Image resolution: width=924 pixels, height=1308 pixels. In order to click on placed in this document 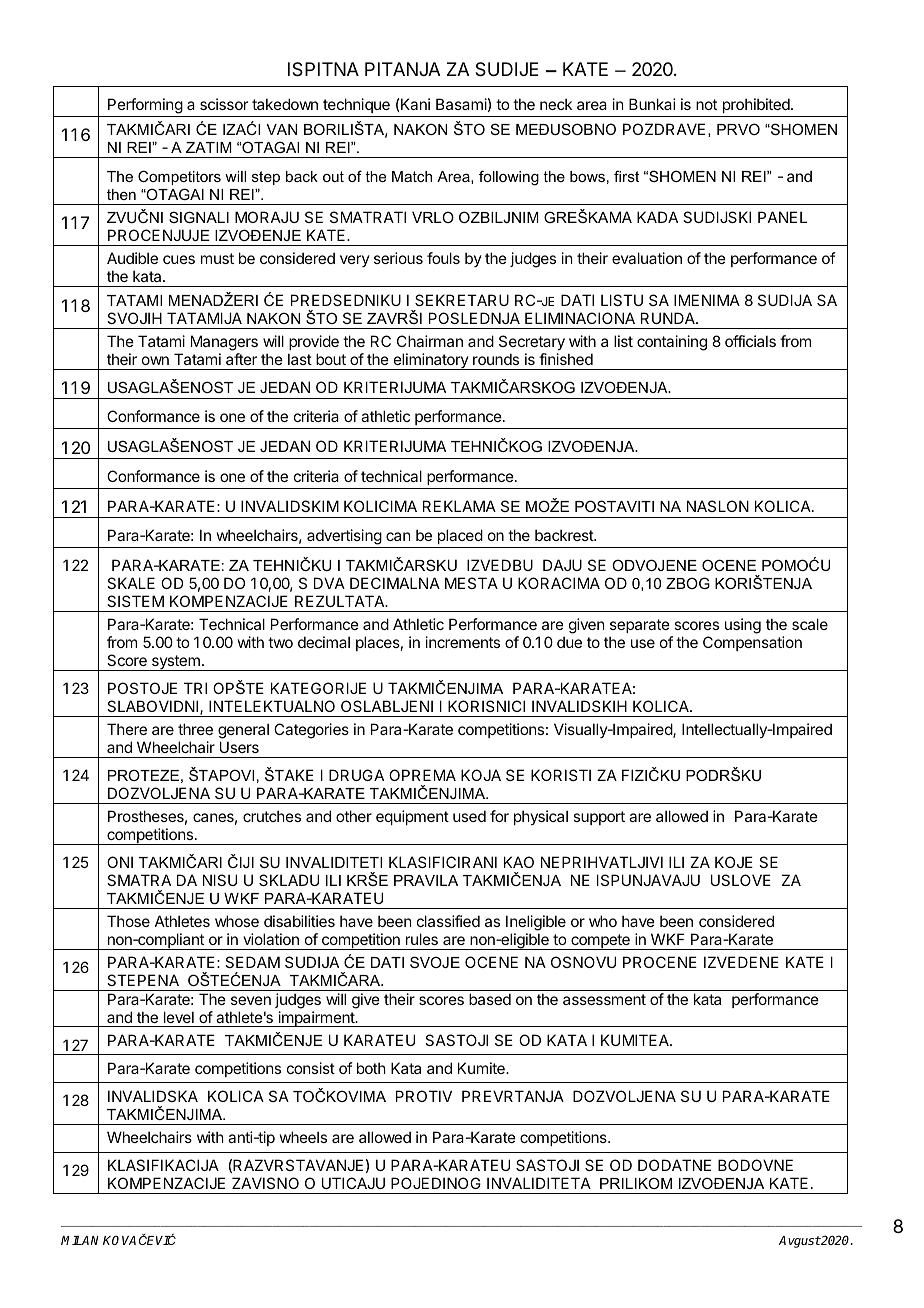, I will do `click(459, 538)`.
